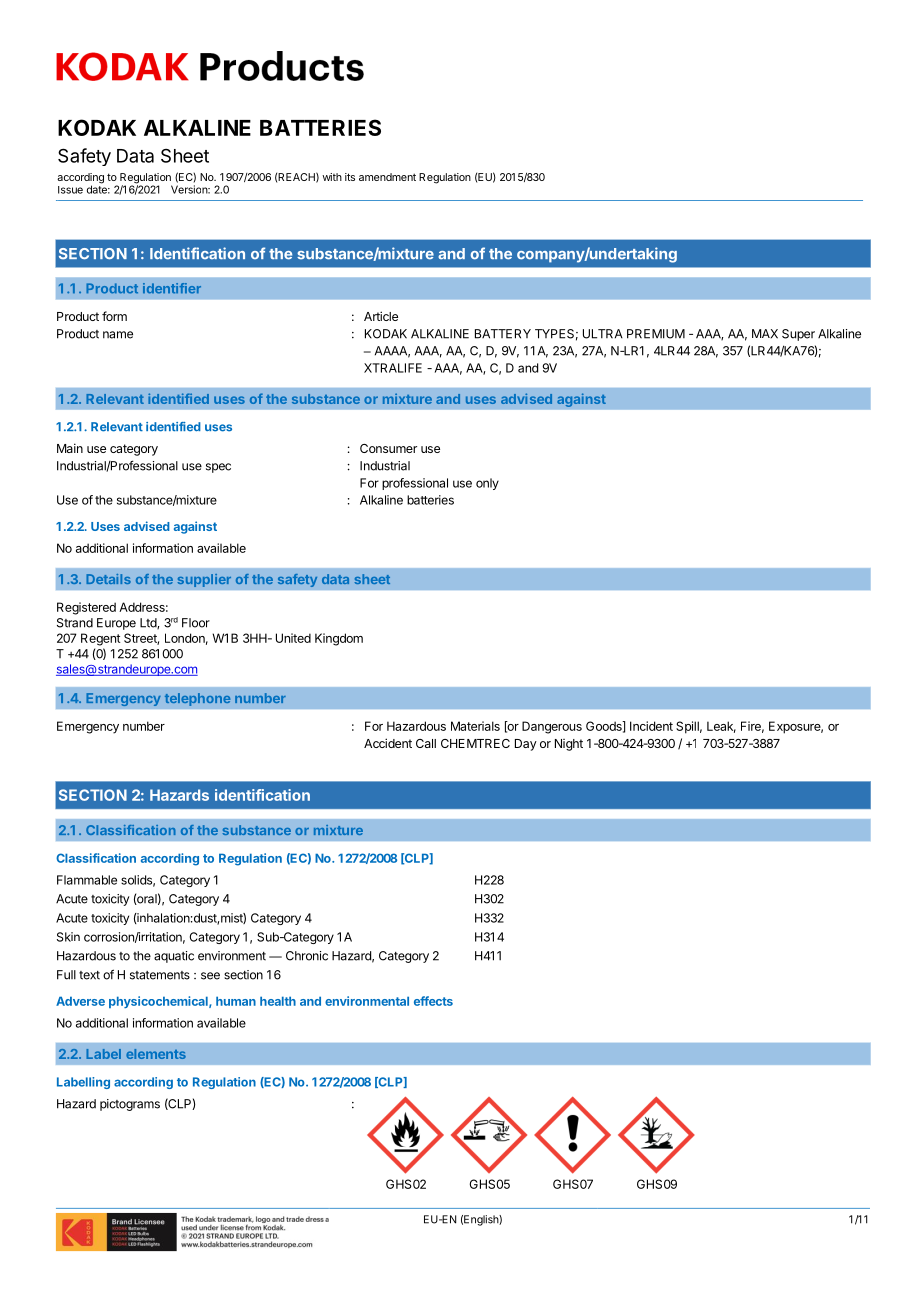  What do you see at coordinates (70, 448) in the screenshot?
I see `Main` at bounding box center [70, 448].
